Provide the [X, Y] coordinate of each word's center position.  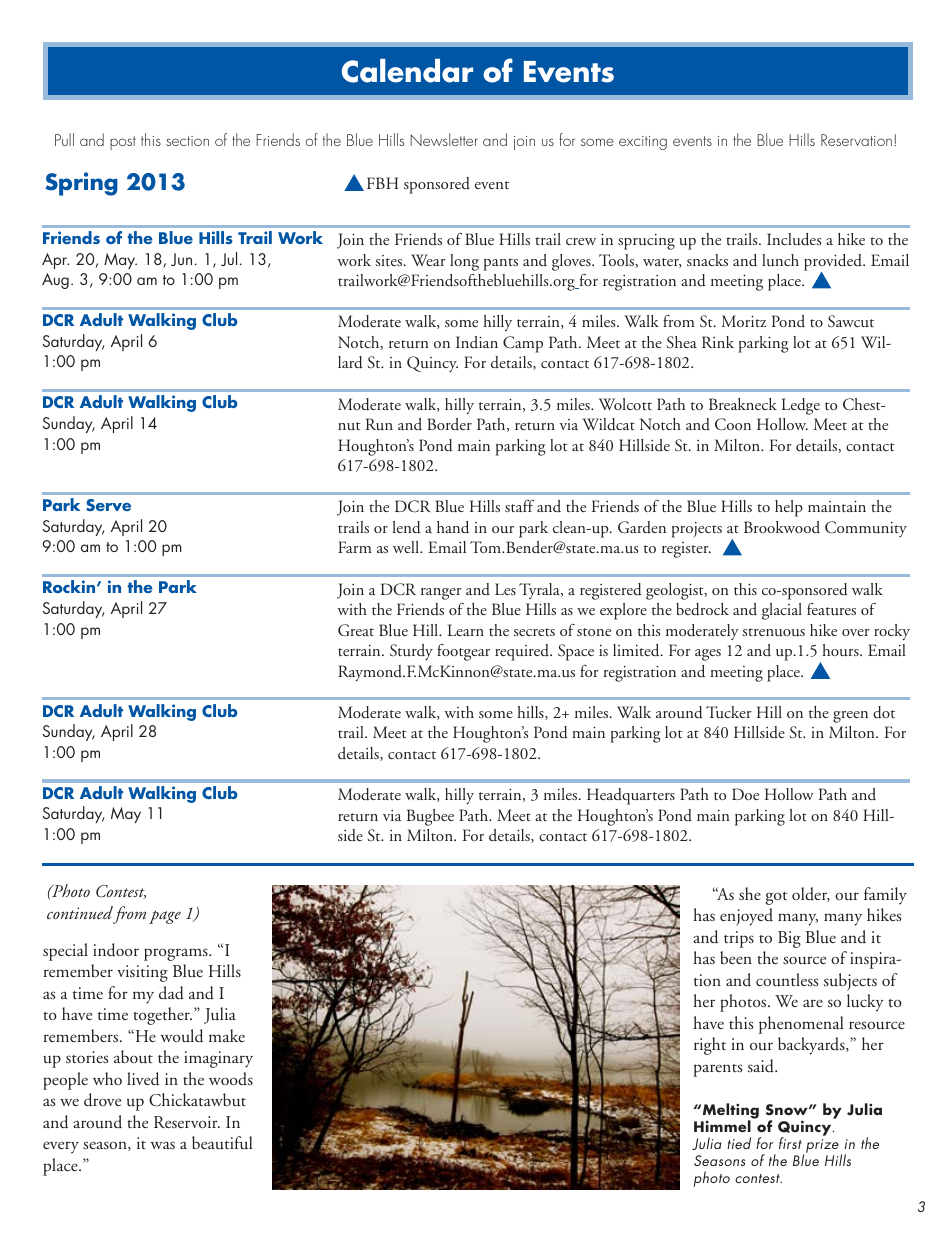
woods [231, 1079]
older [811, 894]
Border [449, 424]
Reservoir [187, 1122]
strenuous [773, 632]
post [123, 143]
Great [356, 630]
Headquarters [631, 796]
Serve [108, 505]
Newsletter [444, 139]
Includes [794, 239]
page [165, 917]
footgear [463, 652]
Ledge [800, 406]
